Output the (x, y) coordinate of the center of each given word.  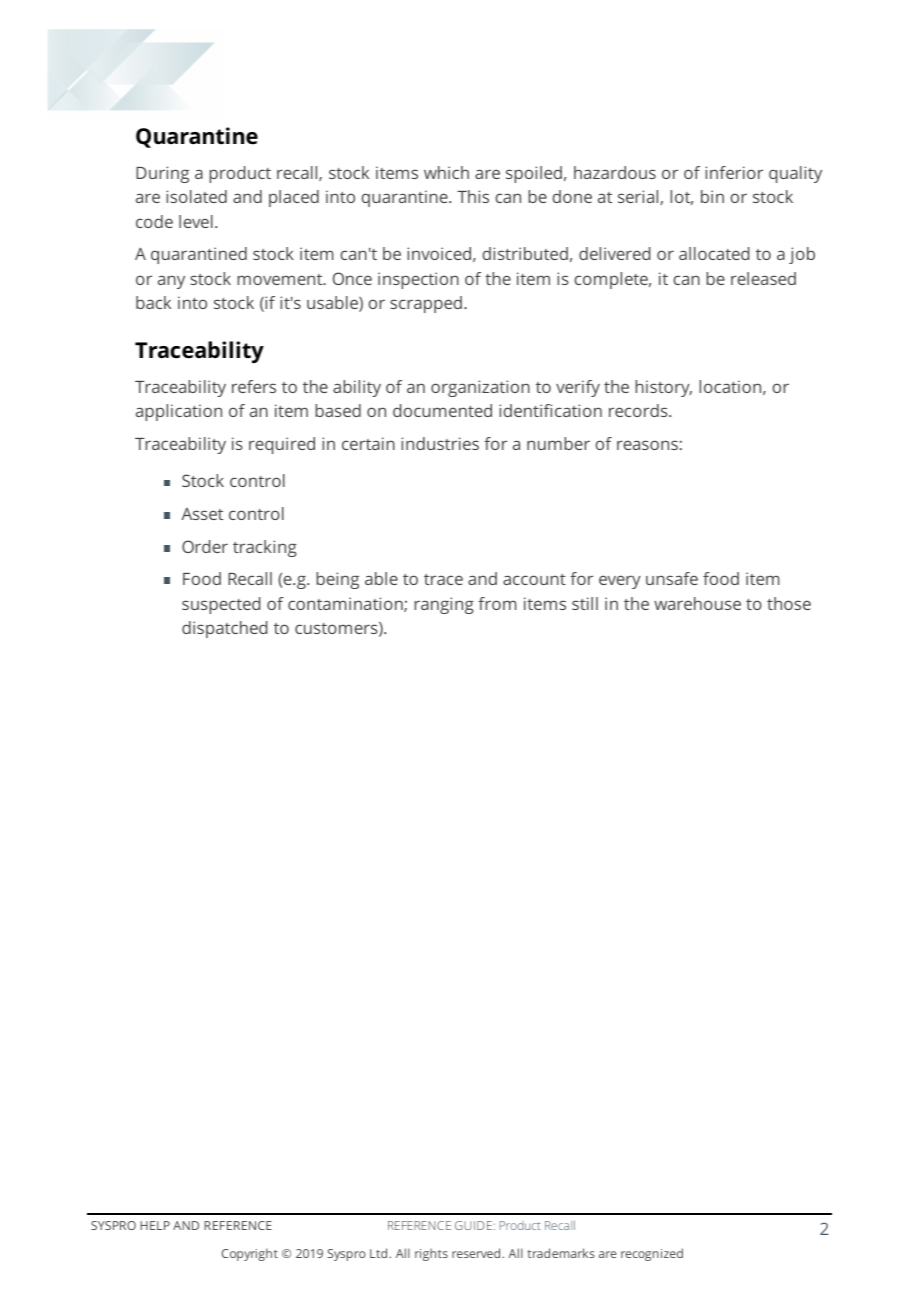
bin (712, 196)
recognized (652, 1254)
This (473, 196)
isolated (196, 196)
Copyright (250, 1254)
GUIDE (473, 1225)
